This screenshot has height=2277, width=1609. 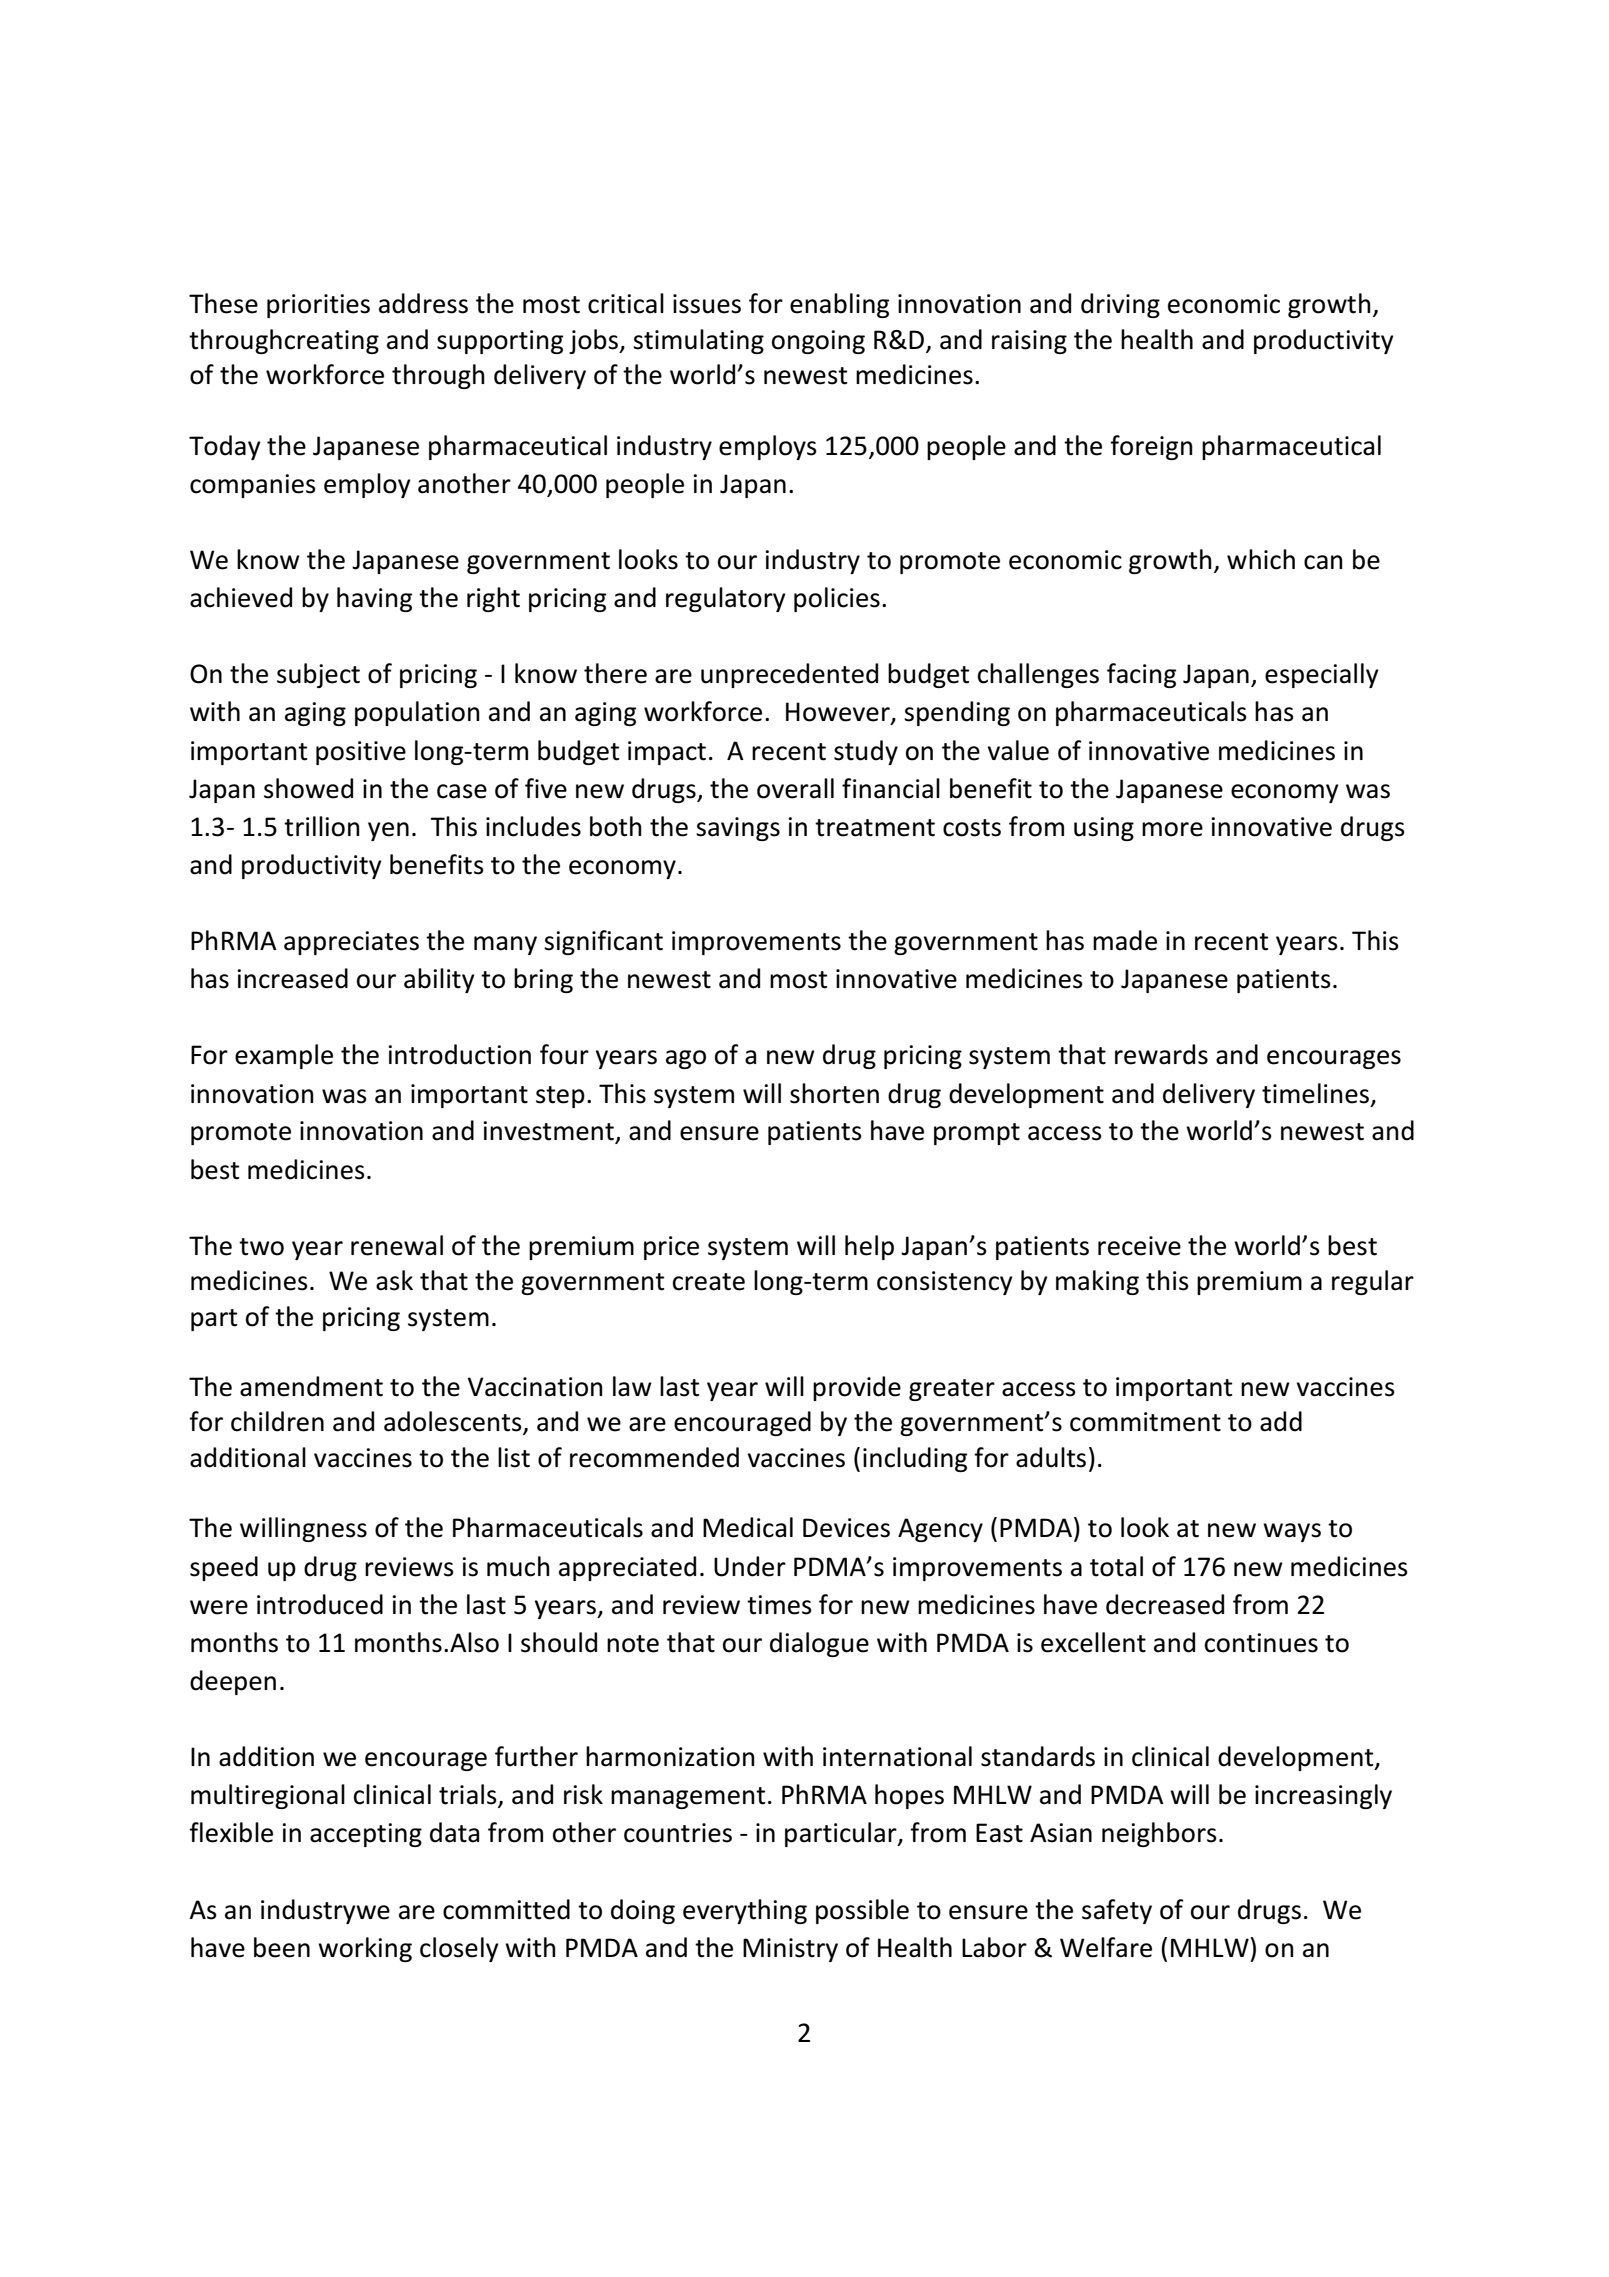 I want to click on amendment, so click(x=311, y=1386).
